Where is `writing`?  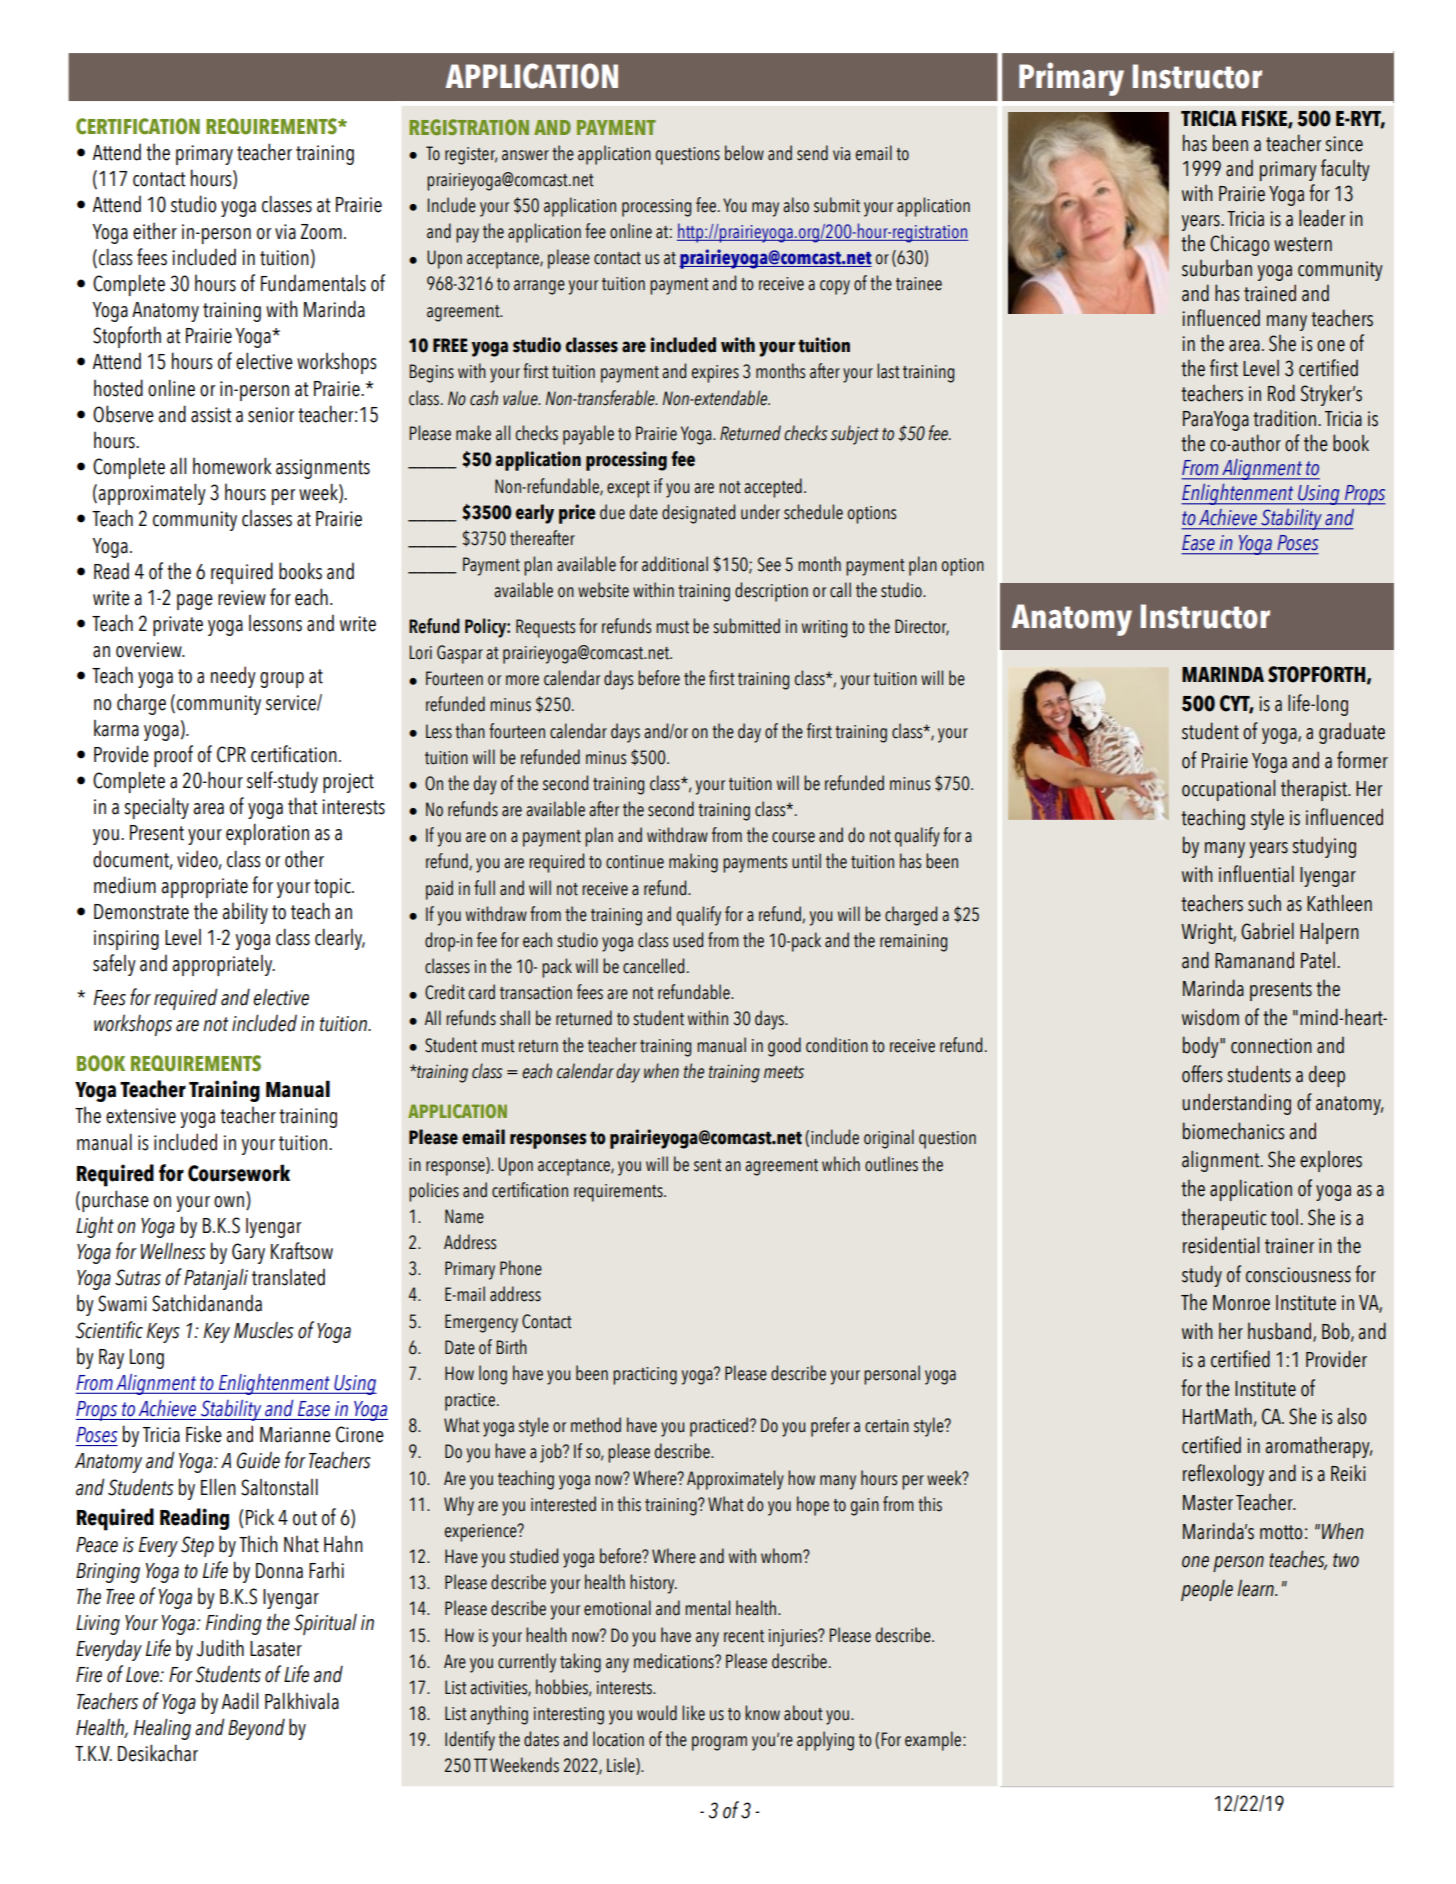 writing is located at coordinates (824, 629).
